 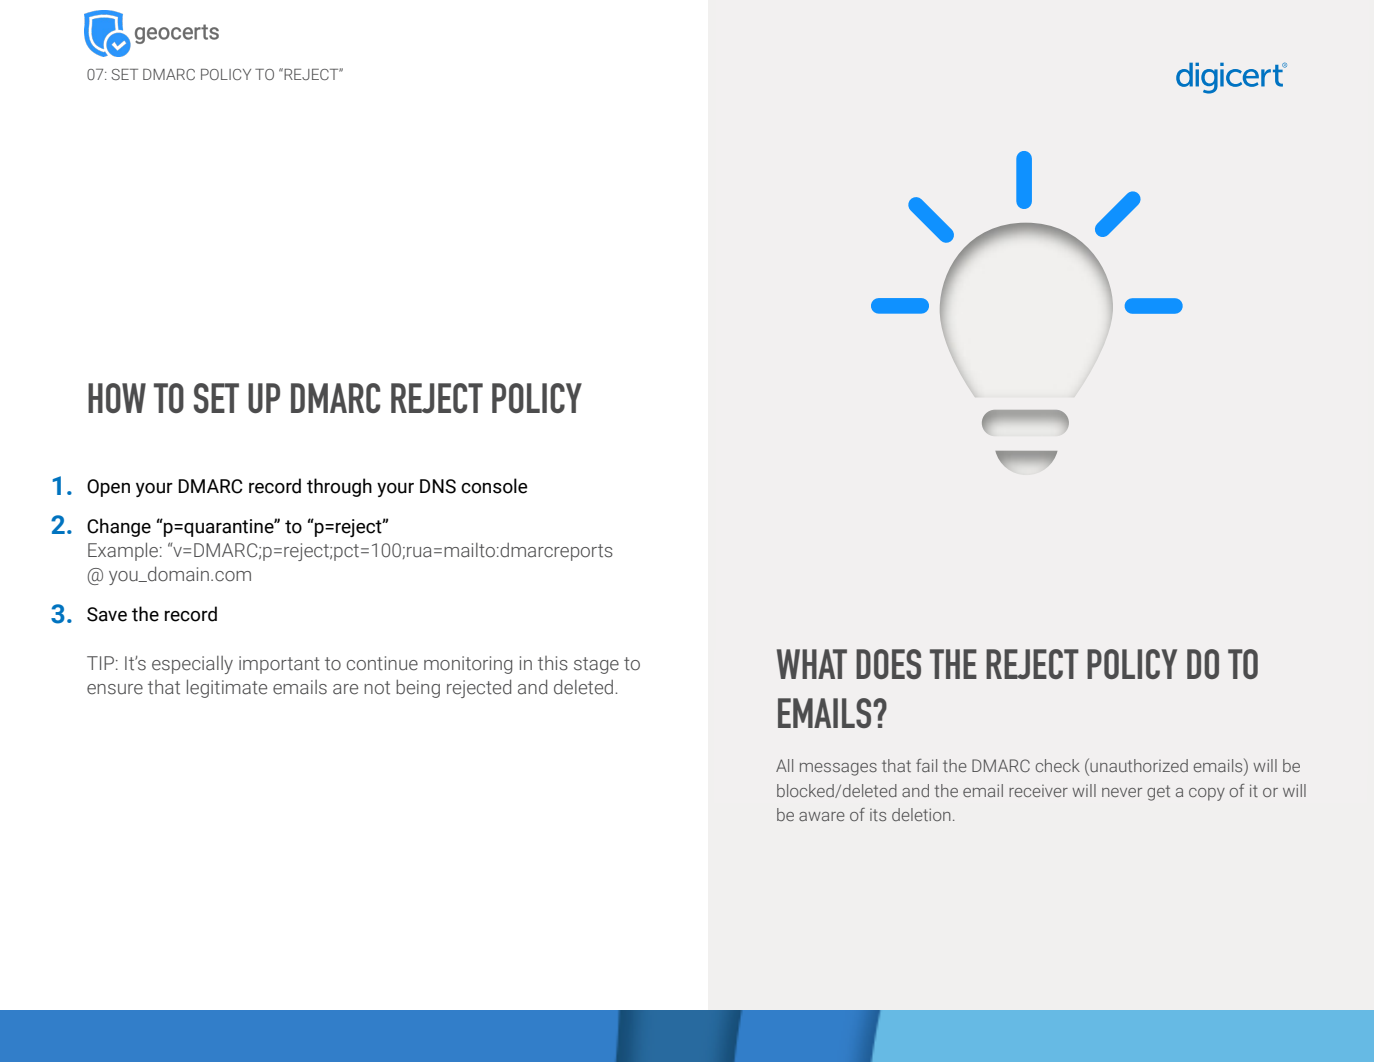 What do you see at coordinates (438, 486) in the document?
I see `DNS` at bounding box center [438, 486].
